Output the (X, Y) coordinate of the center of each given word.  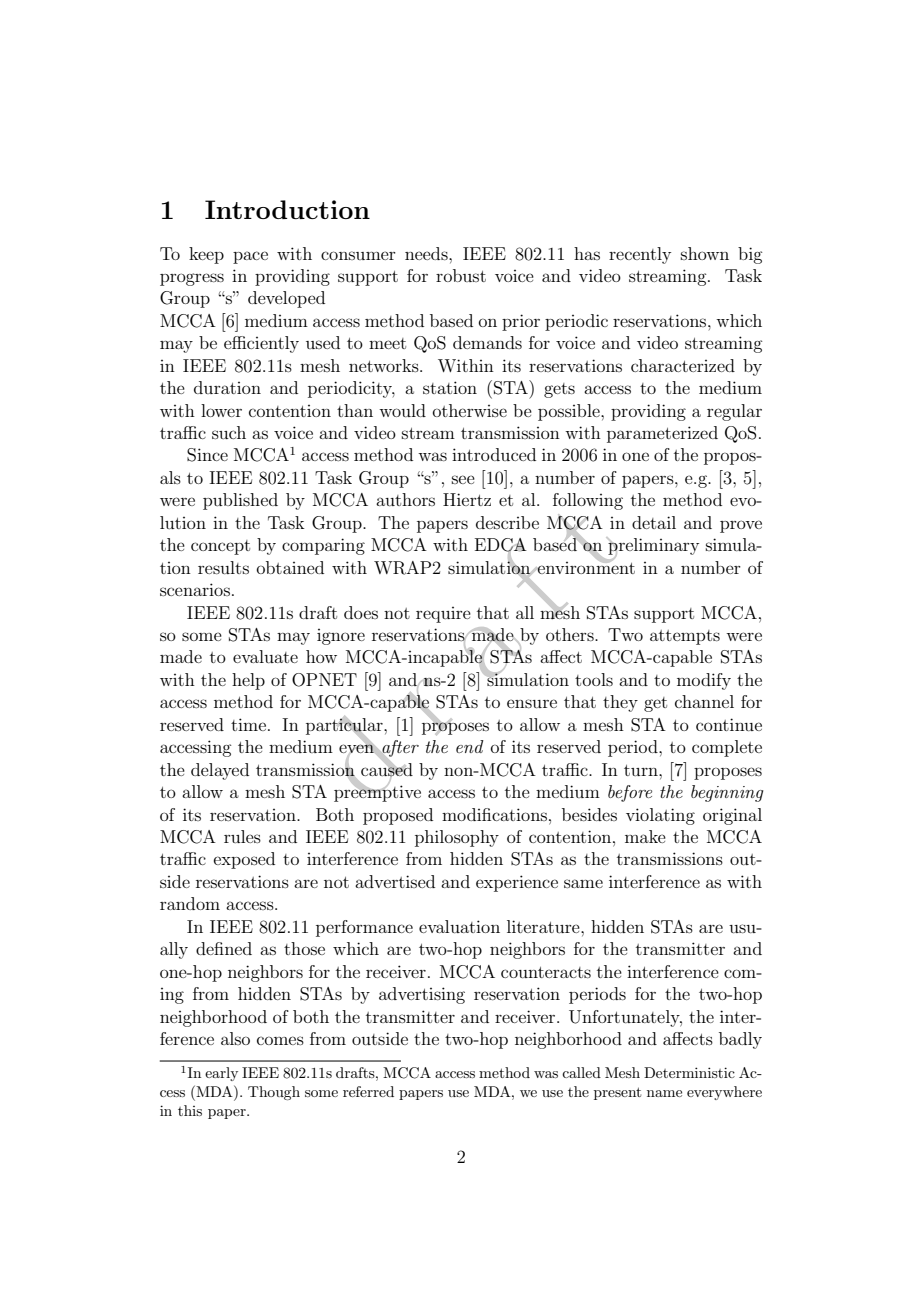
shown (705, 253)
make (645, 836)
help (248, 681)
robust (461, 275)
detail (654, 522)
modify (704, 681)
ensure (532, 703)
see (463, 479)
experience (517, 883)
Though (274, 1093)
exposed (244, 860)
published (240, 501)
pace (250, 257)
